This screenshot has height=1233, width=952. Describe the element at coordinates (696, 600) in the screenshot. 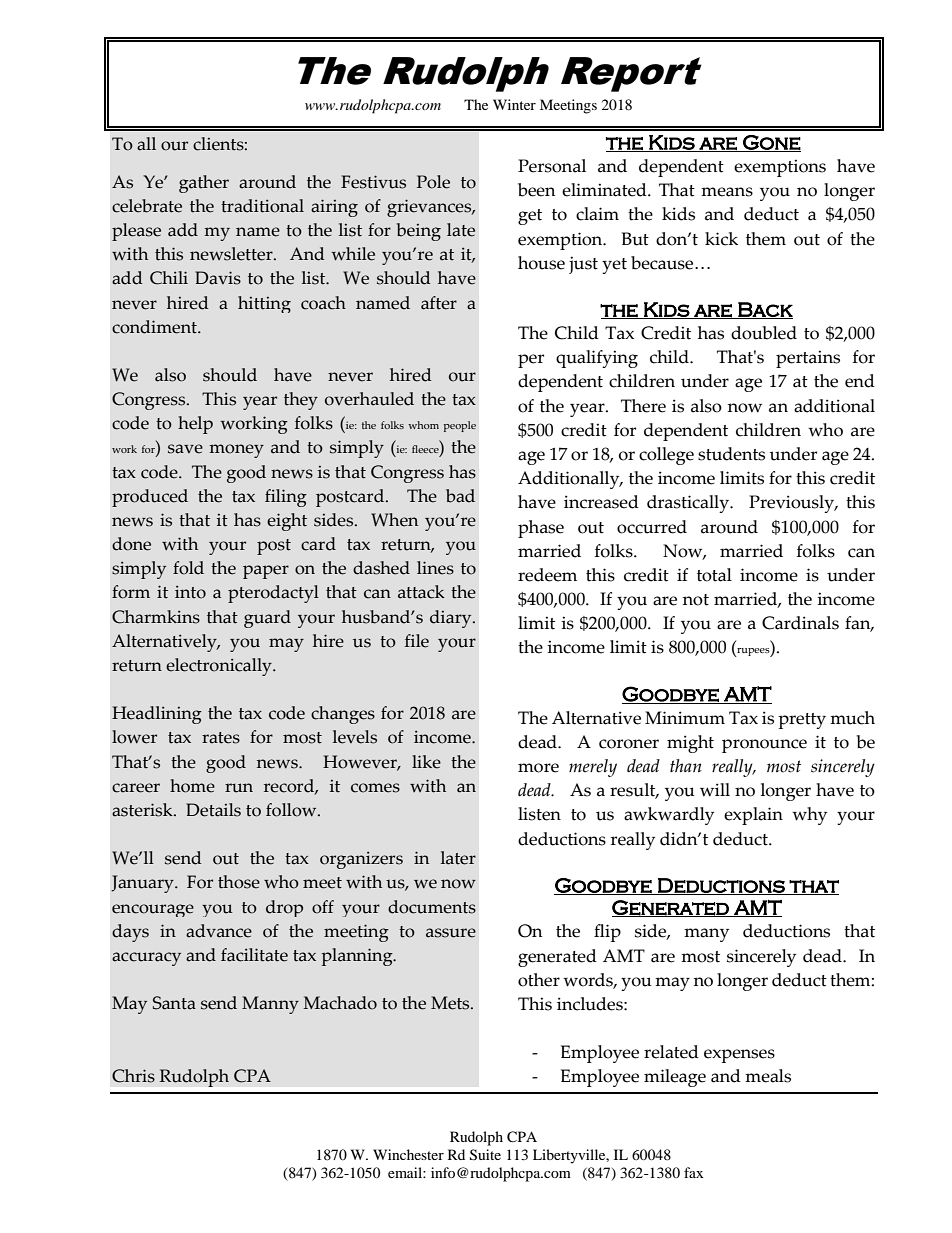

I see `not` at that location.
